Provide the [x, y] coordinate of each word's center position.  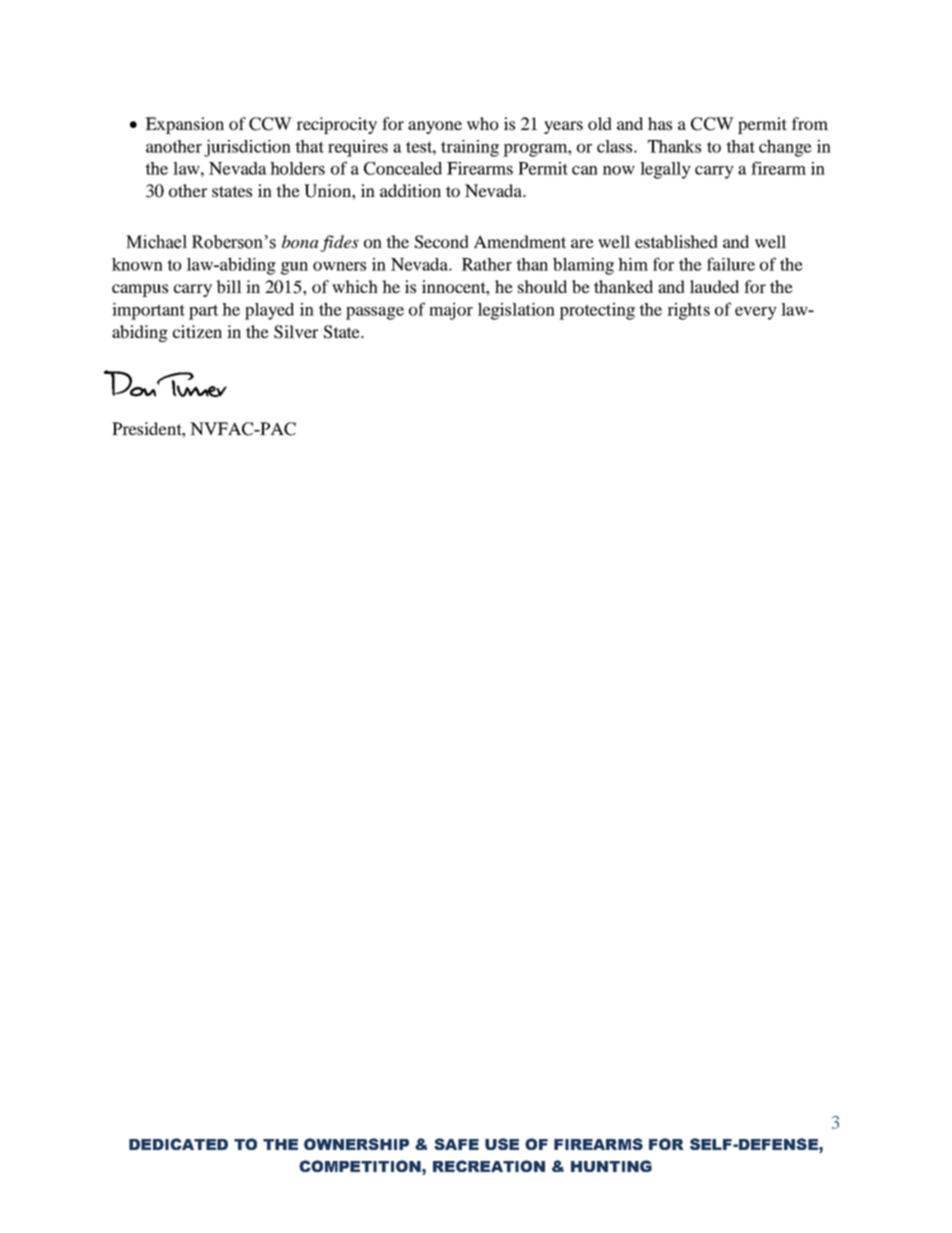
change [785, 148]
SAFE [456, 1144]
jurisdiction [247, 148]
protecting [597, 311]
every [756, 313]
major [451, 311]
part [203, 312]
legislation [516, 311]
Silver [296, 332]
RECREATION [489, 1166]
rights [688, 311]
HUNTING [611, 1166]
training [470, 148]
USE [502, 1144]
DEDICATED [178, 1144]
